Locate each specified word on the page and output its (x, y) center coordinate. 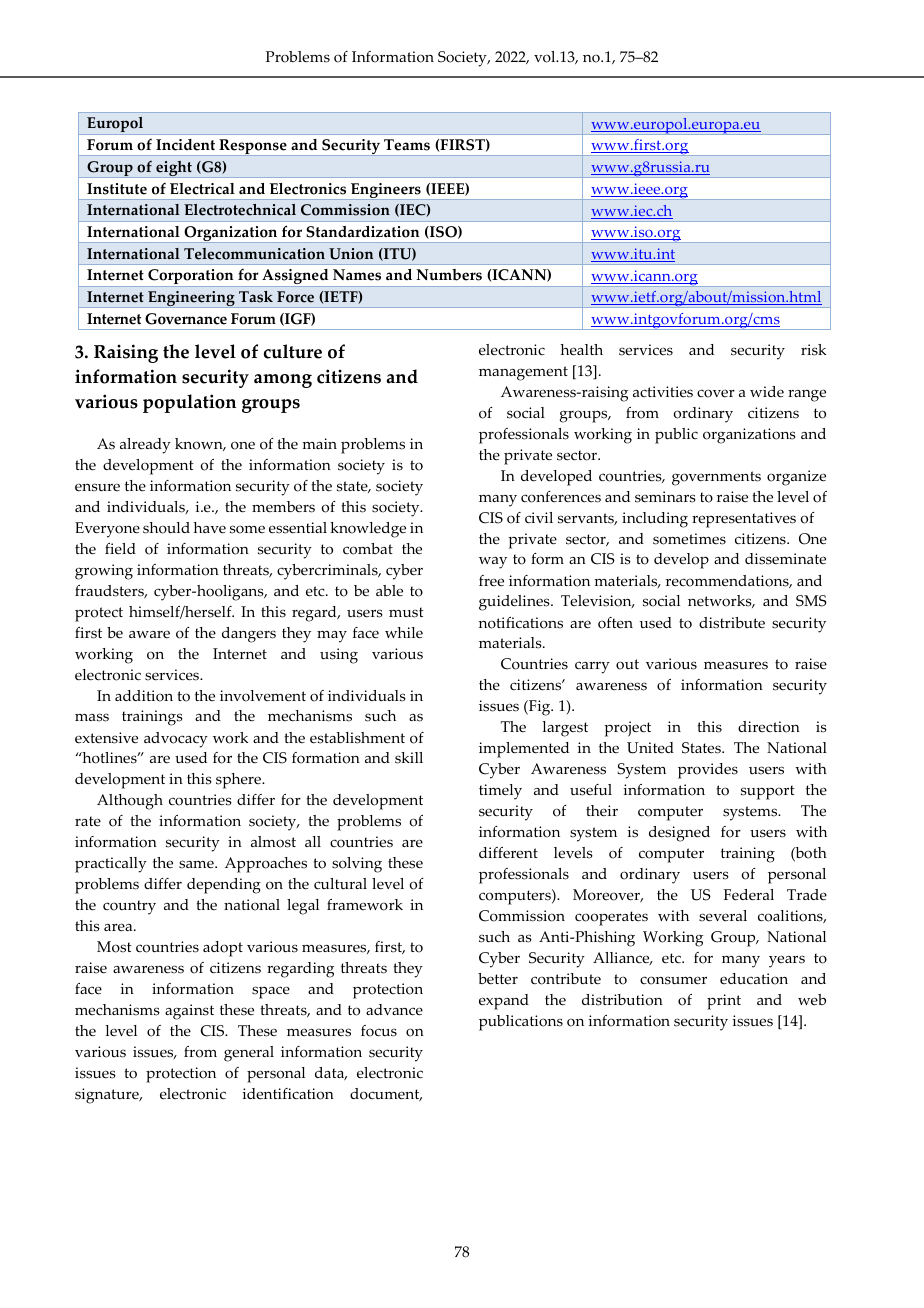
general (249, 1054)
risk (813, 350)
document (386, 1094)
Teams (407, 145)
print (724, 1002)
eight (174, 169)
